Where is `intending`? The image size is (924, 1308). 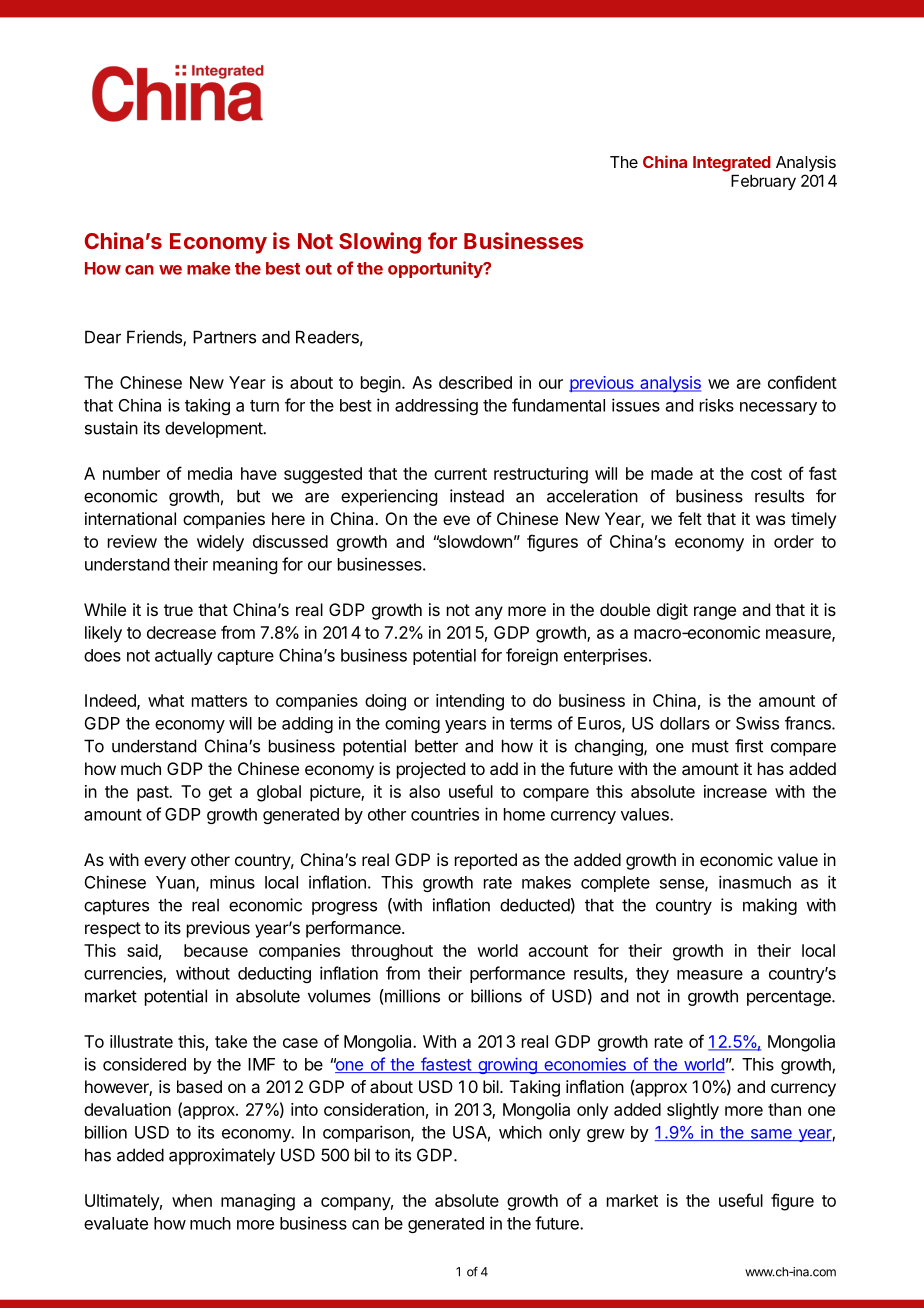 intending is located at coordinates (470, 702).
